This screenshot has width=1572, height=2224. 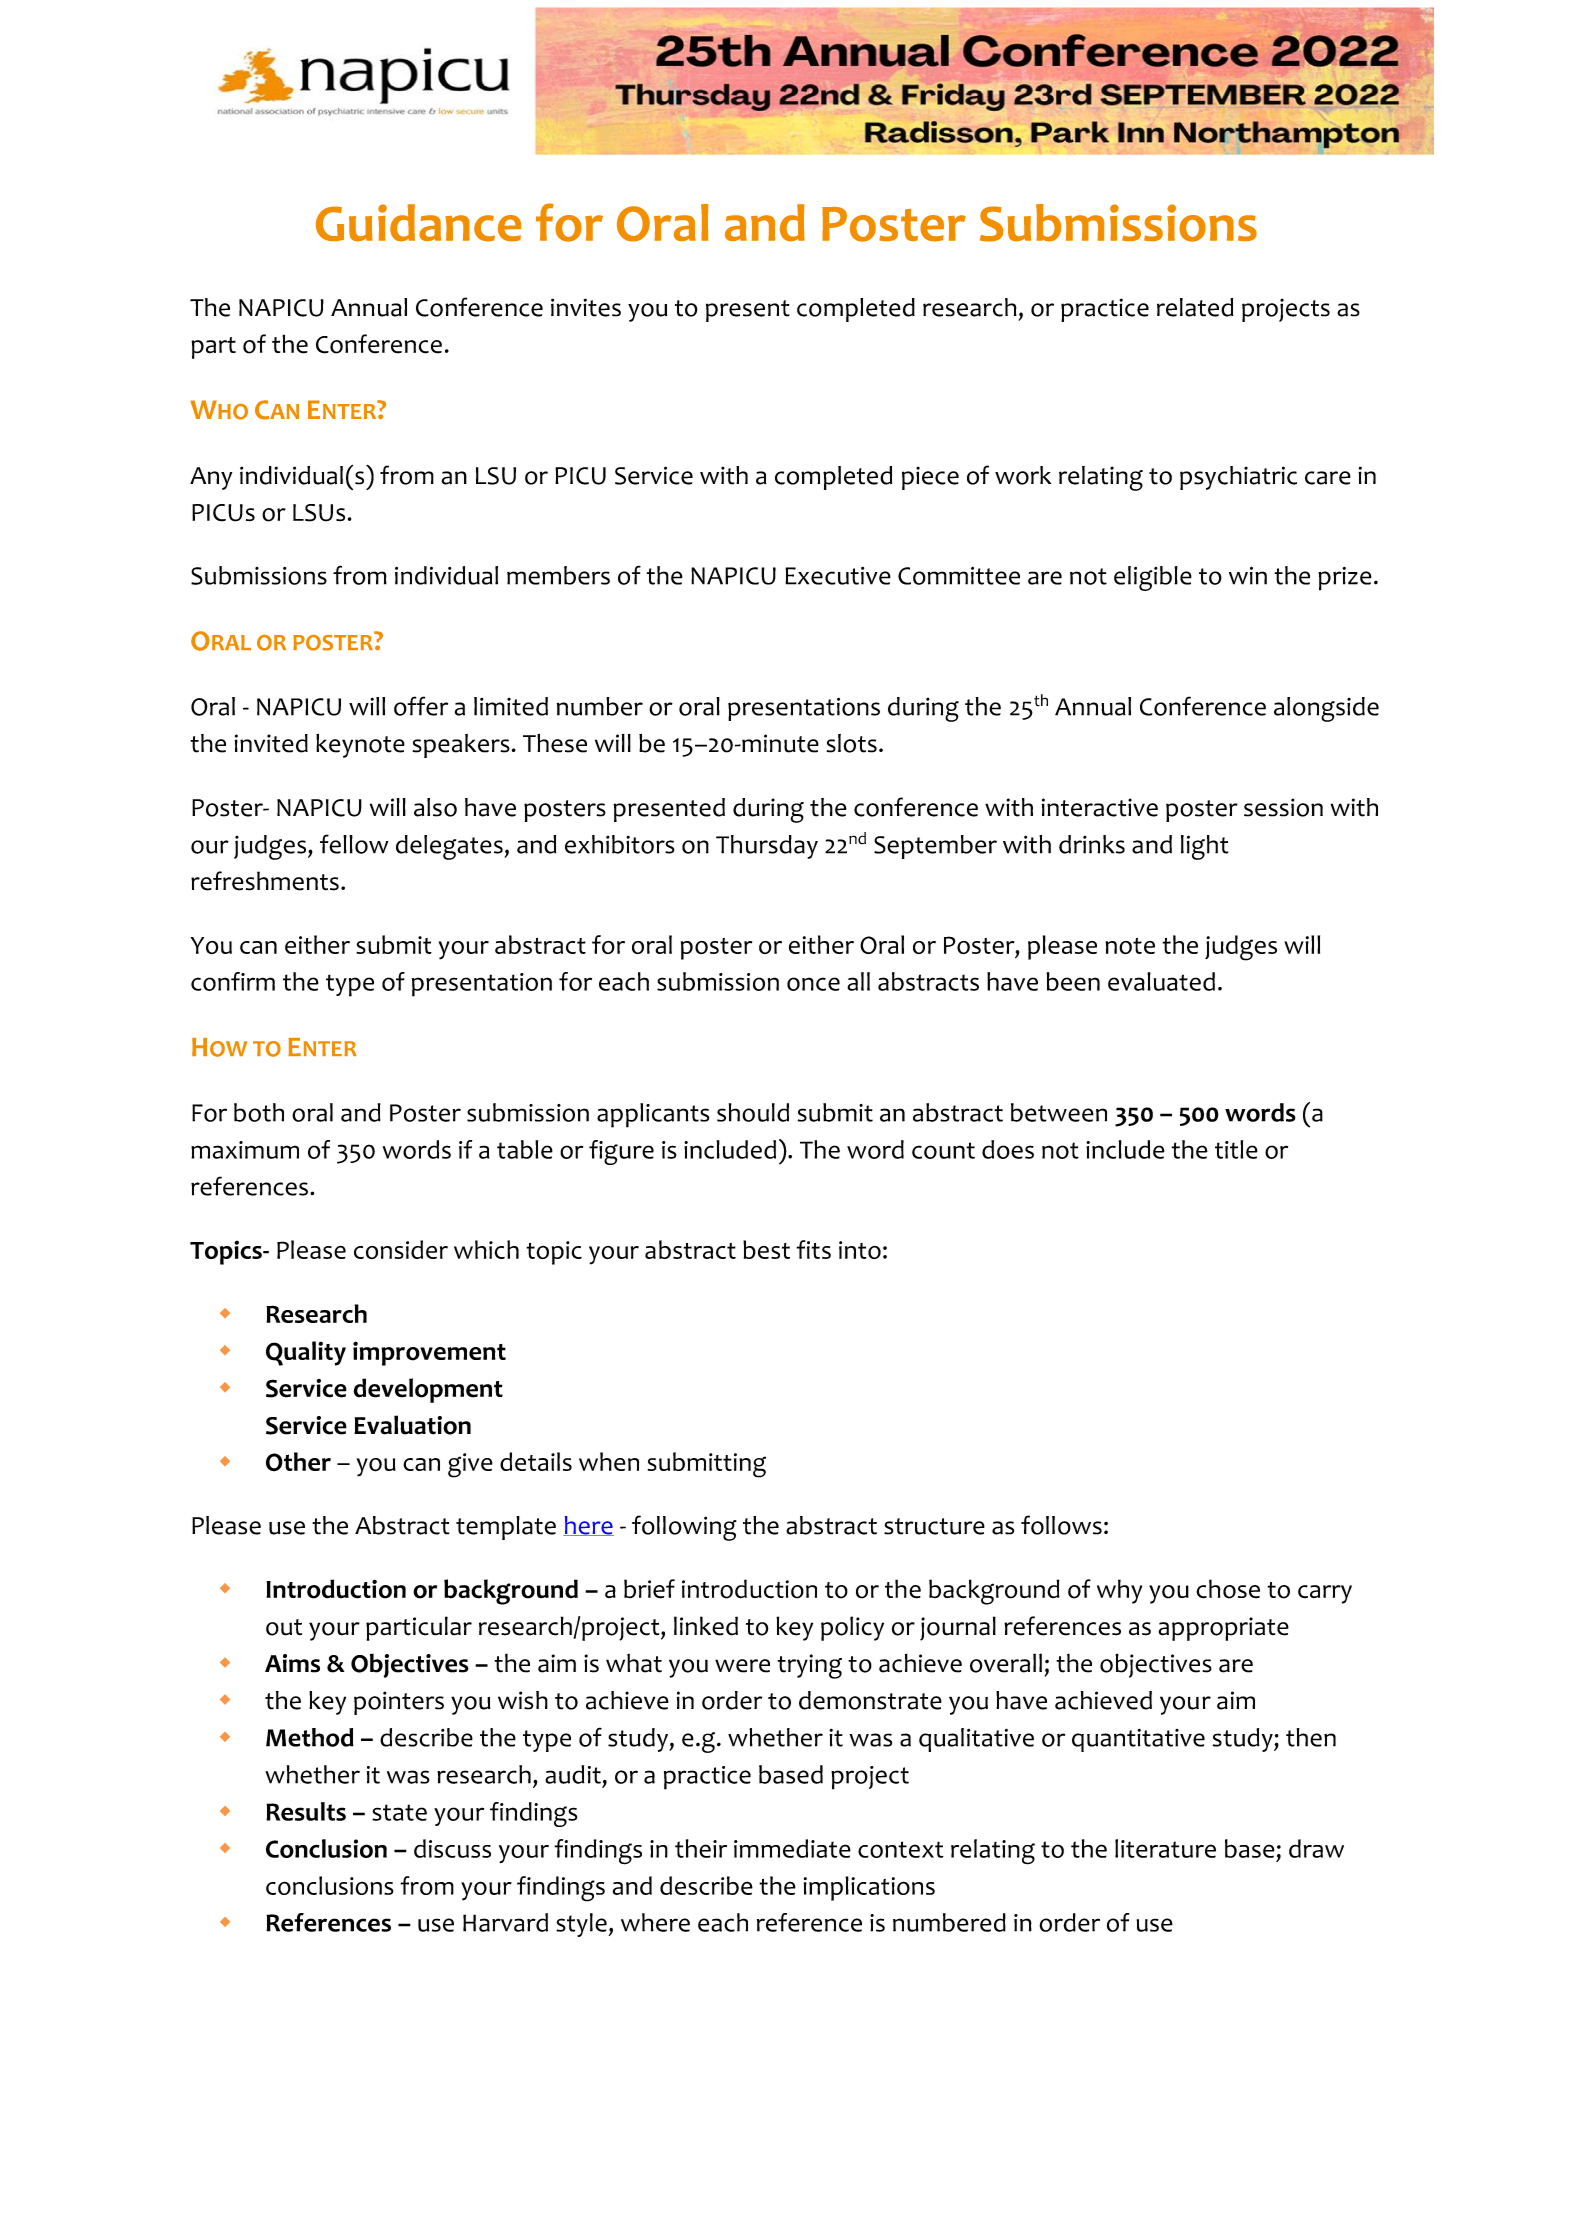 What do you see at coordinates (767, 847) in the screenshot?
I see `Thursday` at bounding box center [767, 847].
